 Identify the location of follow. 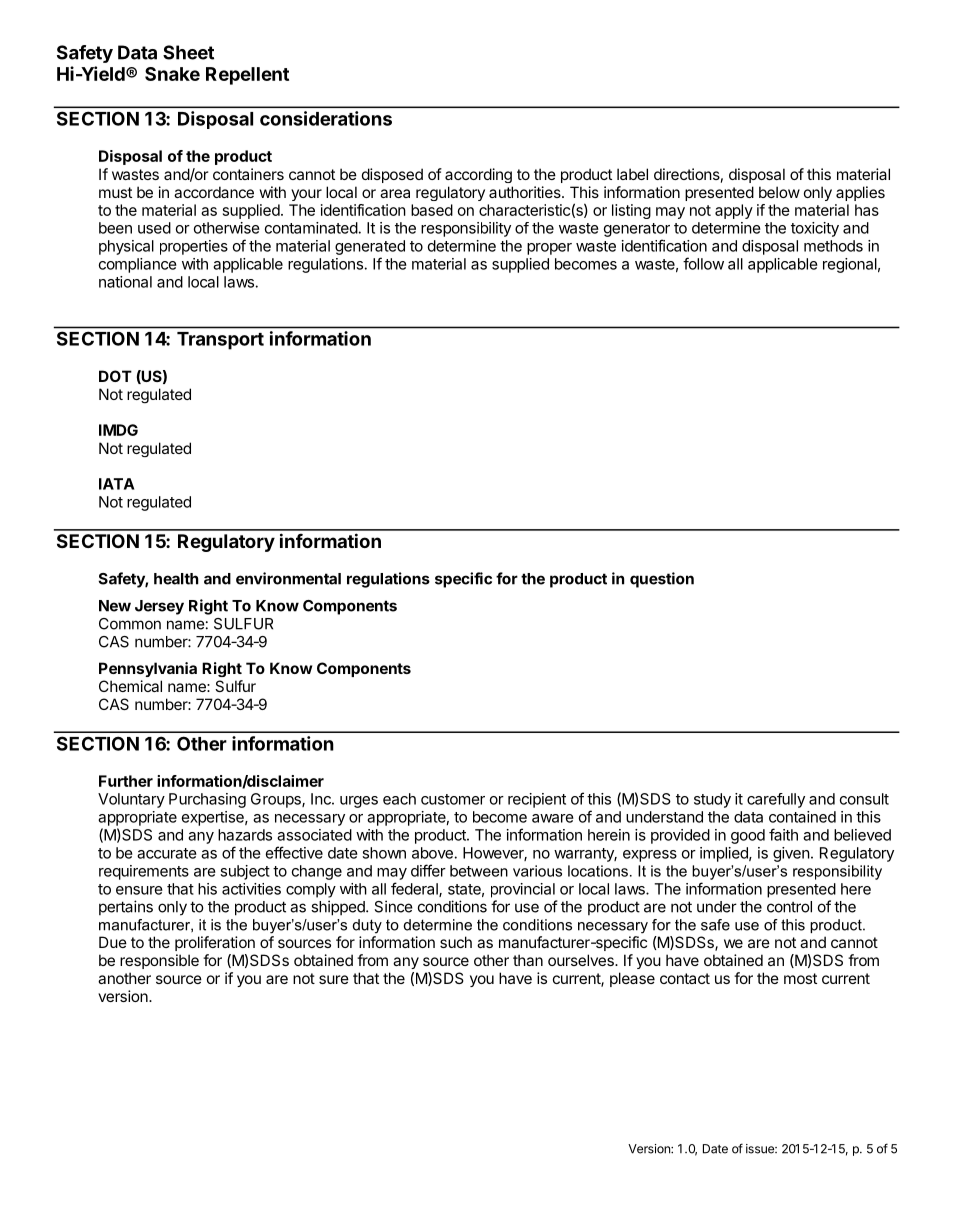
(703, 263).
